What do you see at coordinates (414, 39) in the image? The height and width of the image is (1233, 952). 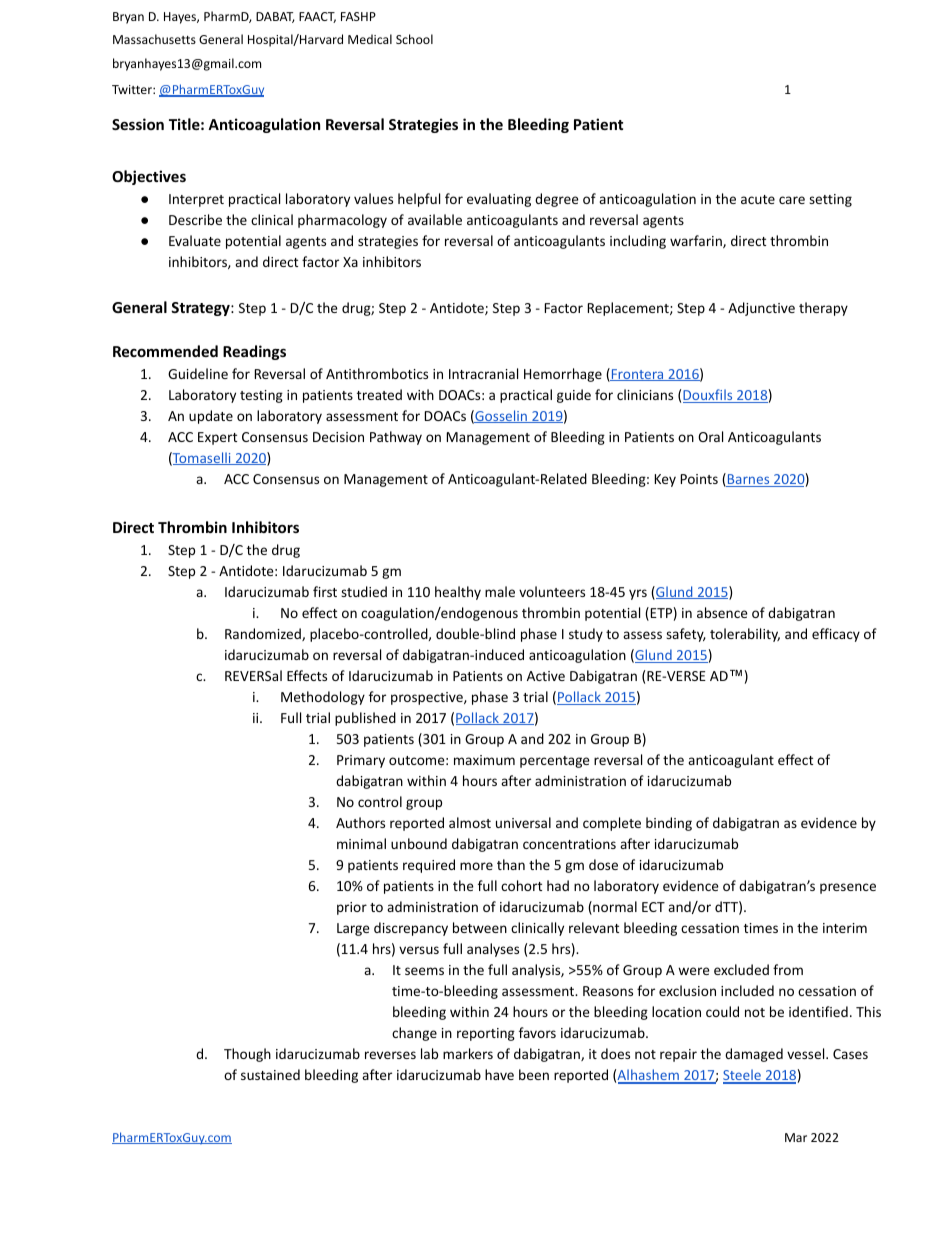 I see `School` at bounding box center [414, 39].
